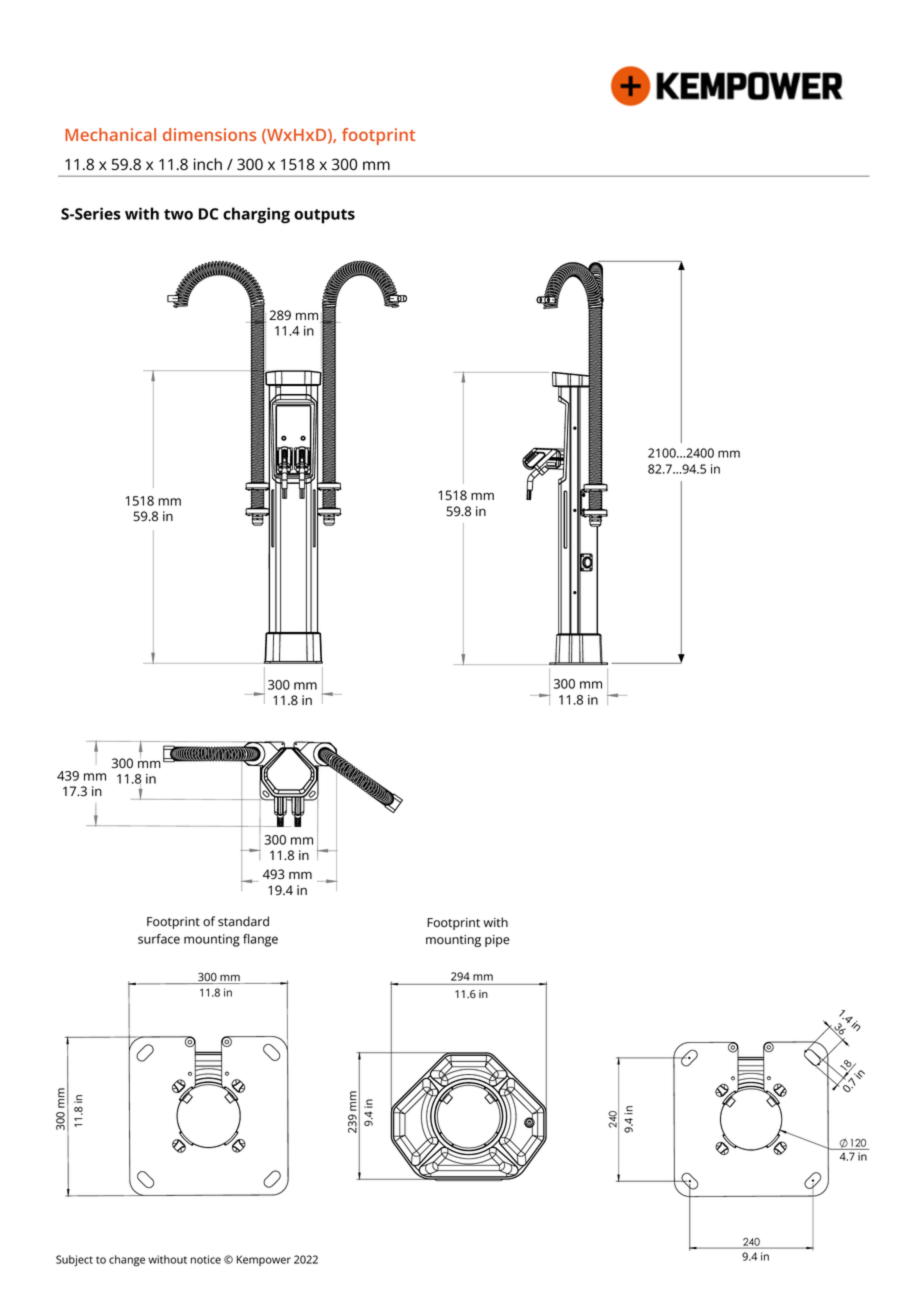  Describe the element at coordinates (206, 1259) in the screenshot. I see `notice` at that location.
